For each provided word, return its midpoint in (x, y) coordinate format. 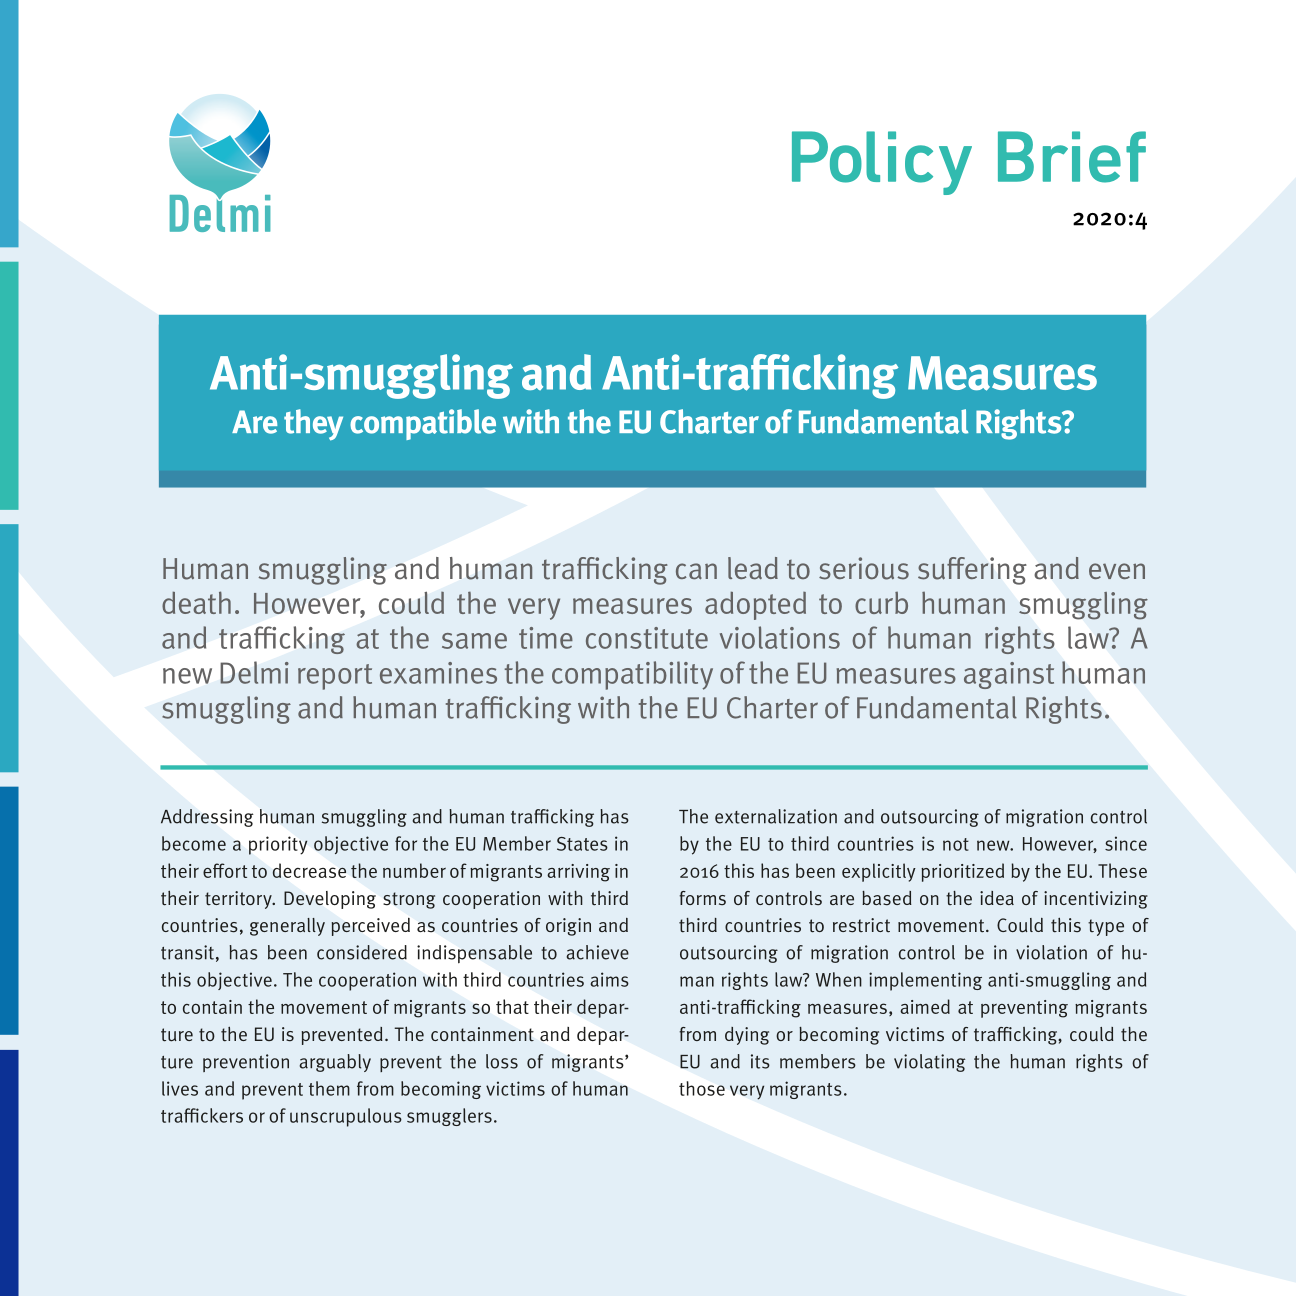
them (329, 1088)
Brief (1072, 157)
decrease (309, 870)
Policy (882, 163)
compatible (423, 424)
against (1009, 675)
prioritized (962, 872)
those (702, 1088)
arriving (578, 873)
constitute (647, 638)
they (313, 425)
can (696, 571)
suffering (972, 571)
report (335, 677)
